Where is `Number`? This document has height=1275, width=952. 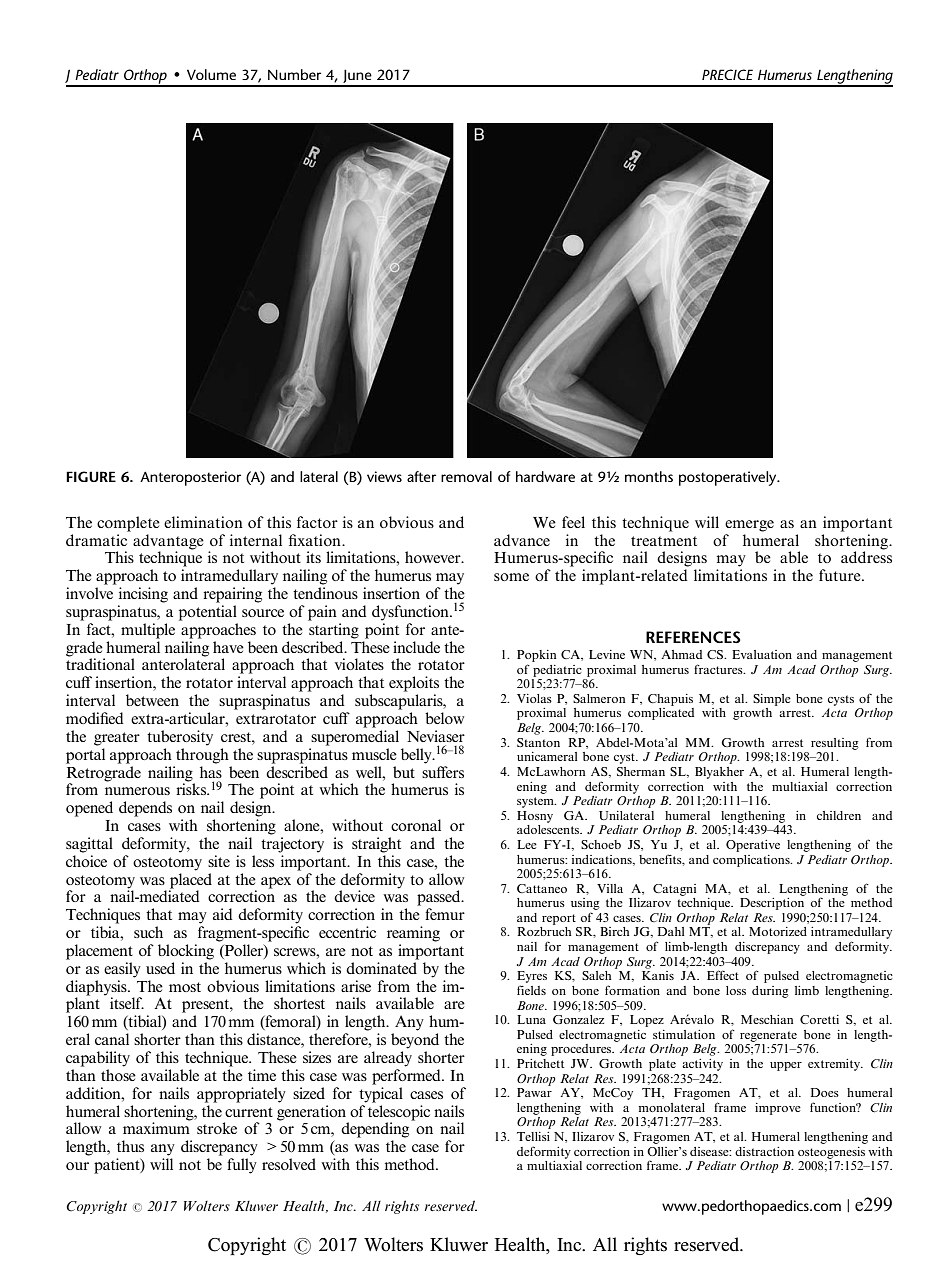 Number is located at coordinates (294, 74).
